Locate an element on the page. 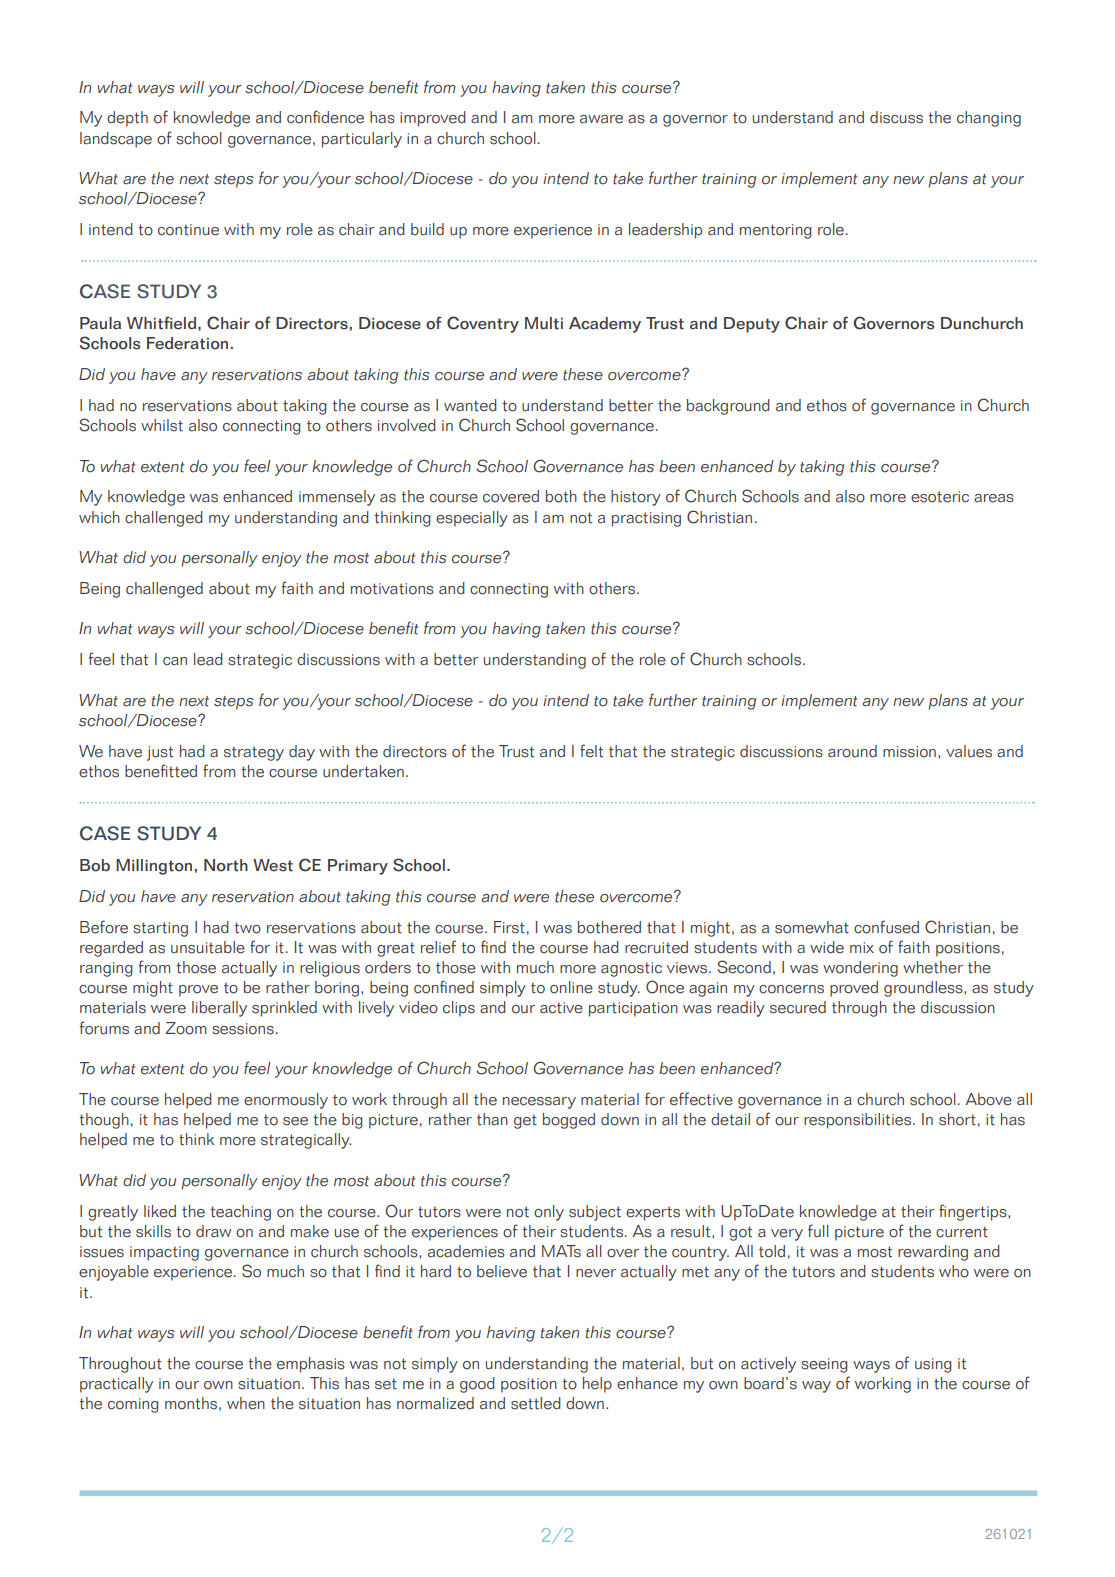 The height and width of the page is (1577, 1115). aware is located at coordinates (601, 119).
